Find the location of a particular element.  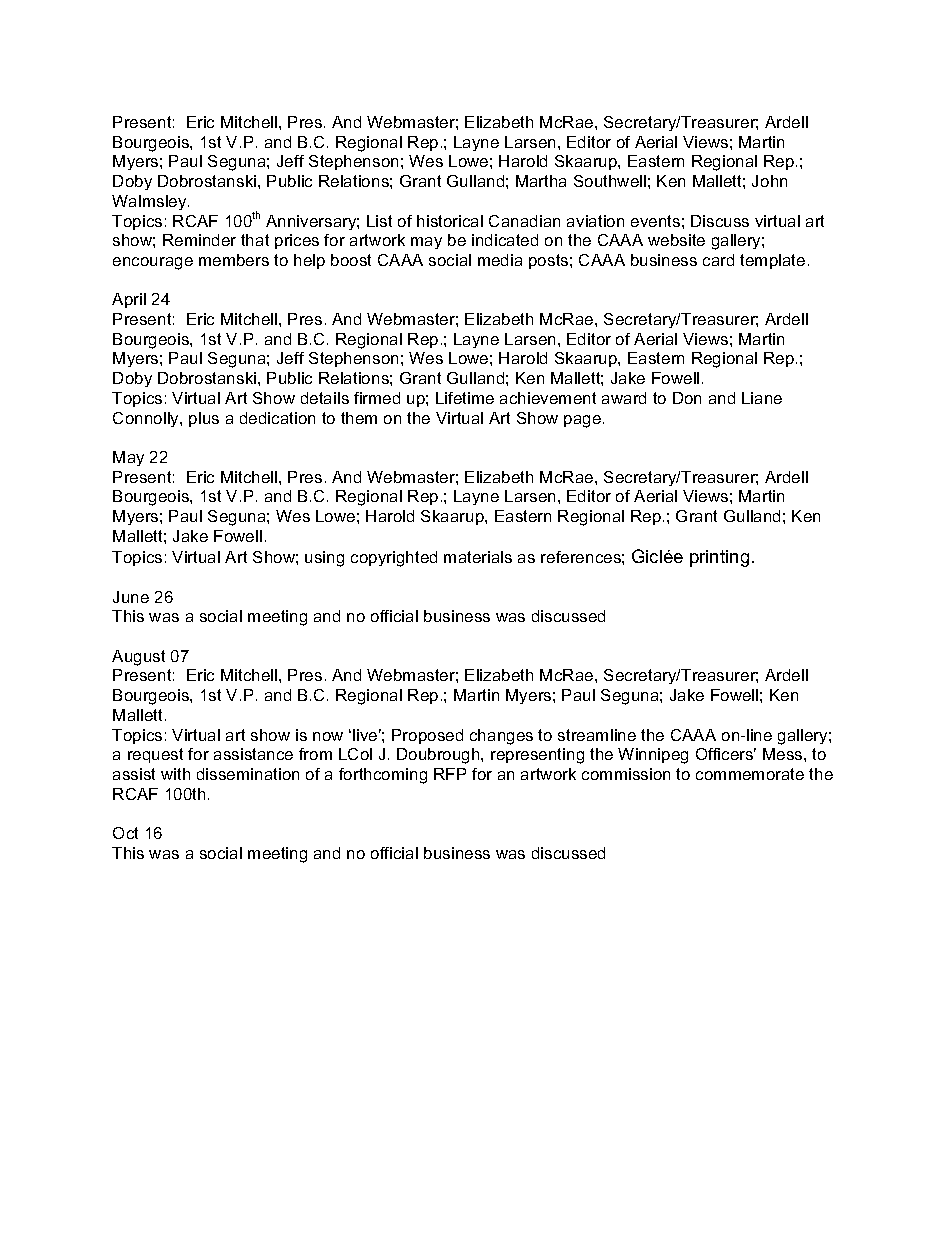

Don is located at coordinates (687, 398).
